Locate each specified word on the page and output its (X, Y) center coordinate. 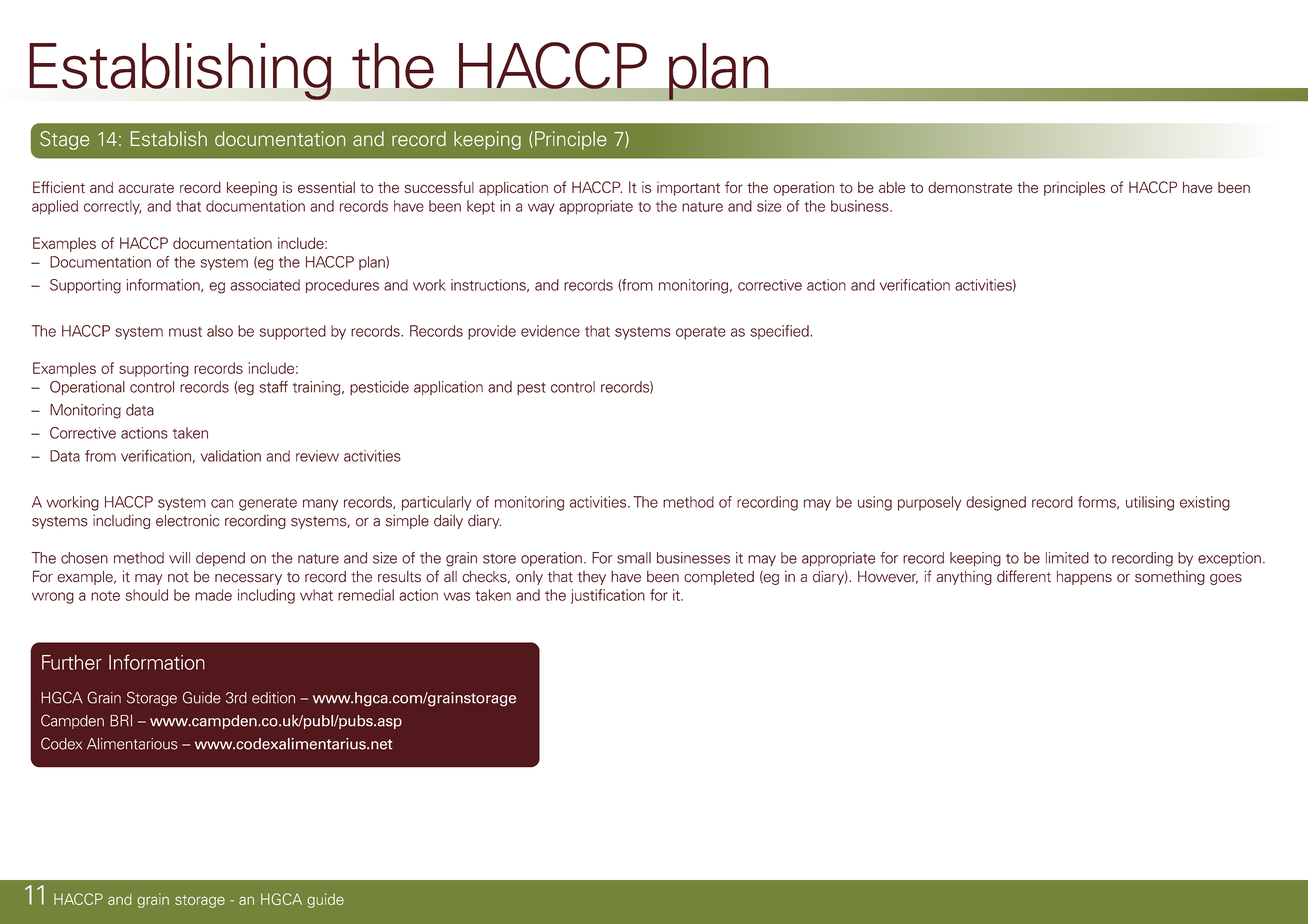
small (634, 558)
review (317, 456)
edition (273, 698)
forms (1098, 502)
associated (265, 285)
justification (608, 596)
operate (701, 333)
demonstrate (970, 187)
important (688, 189)
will (179, 557)
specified (780, 332)
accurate (146, 188)
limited (1067, 558)
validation (231, 456)
